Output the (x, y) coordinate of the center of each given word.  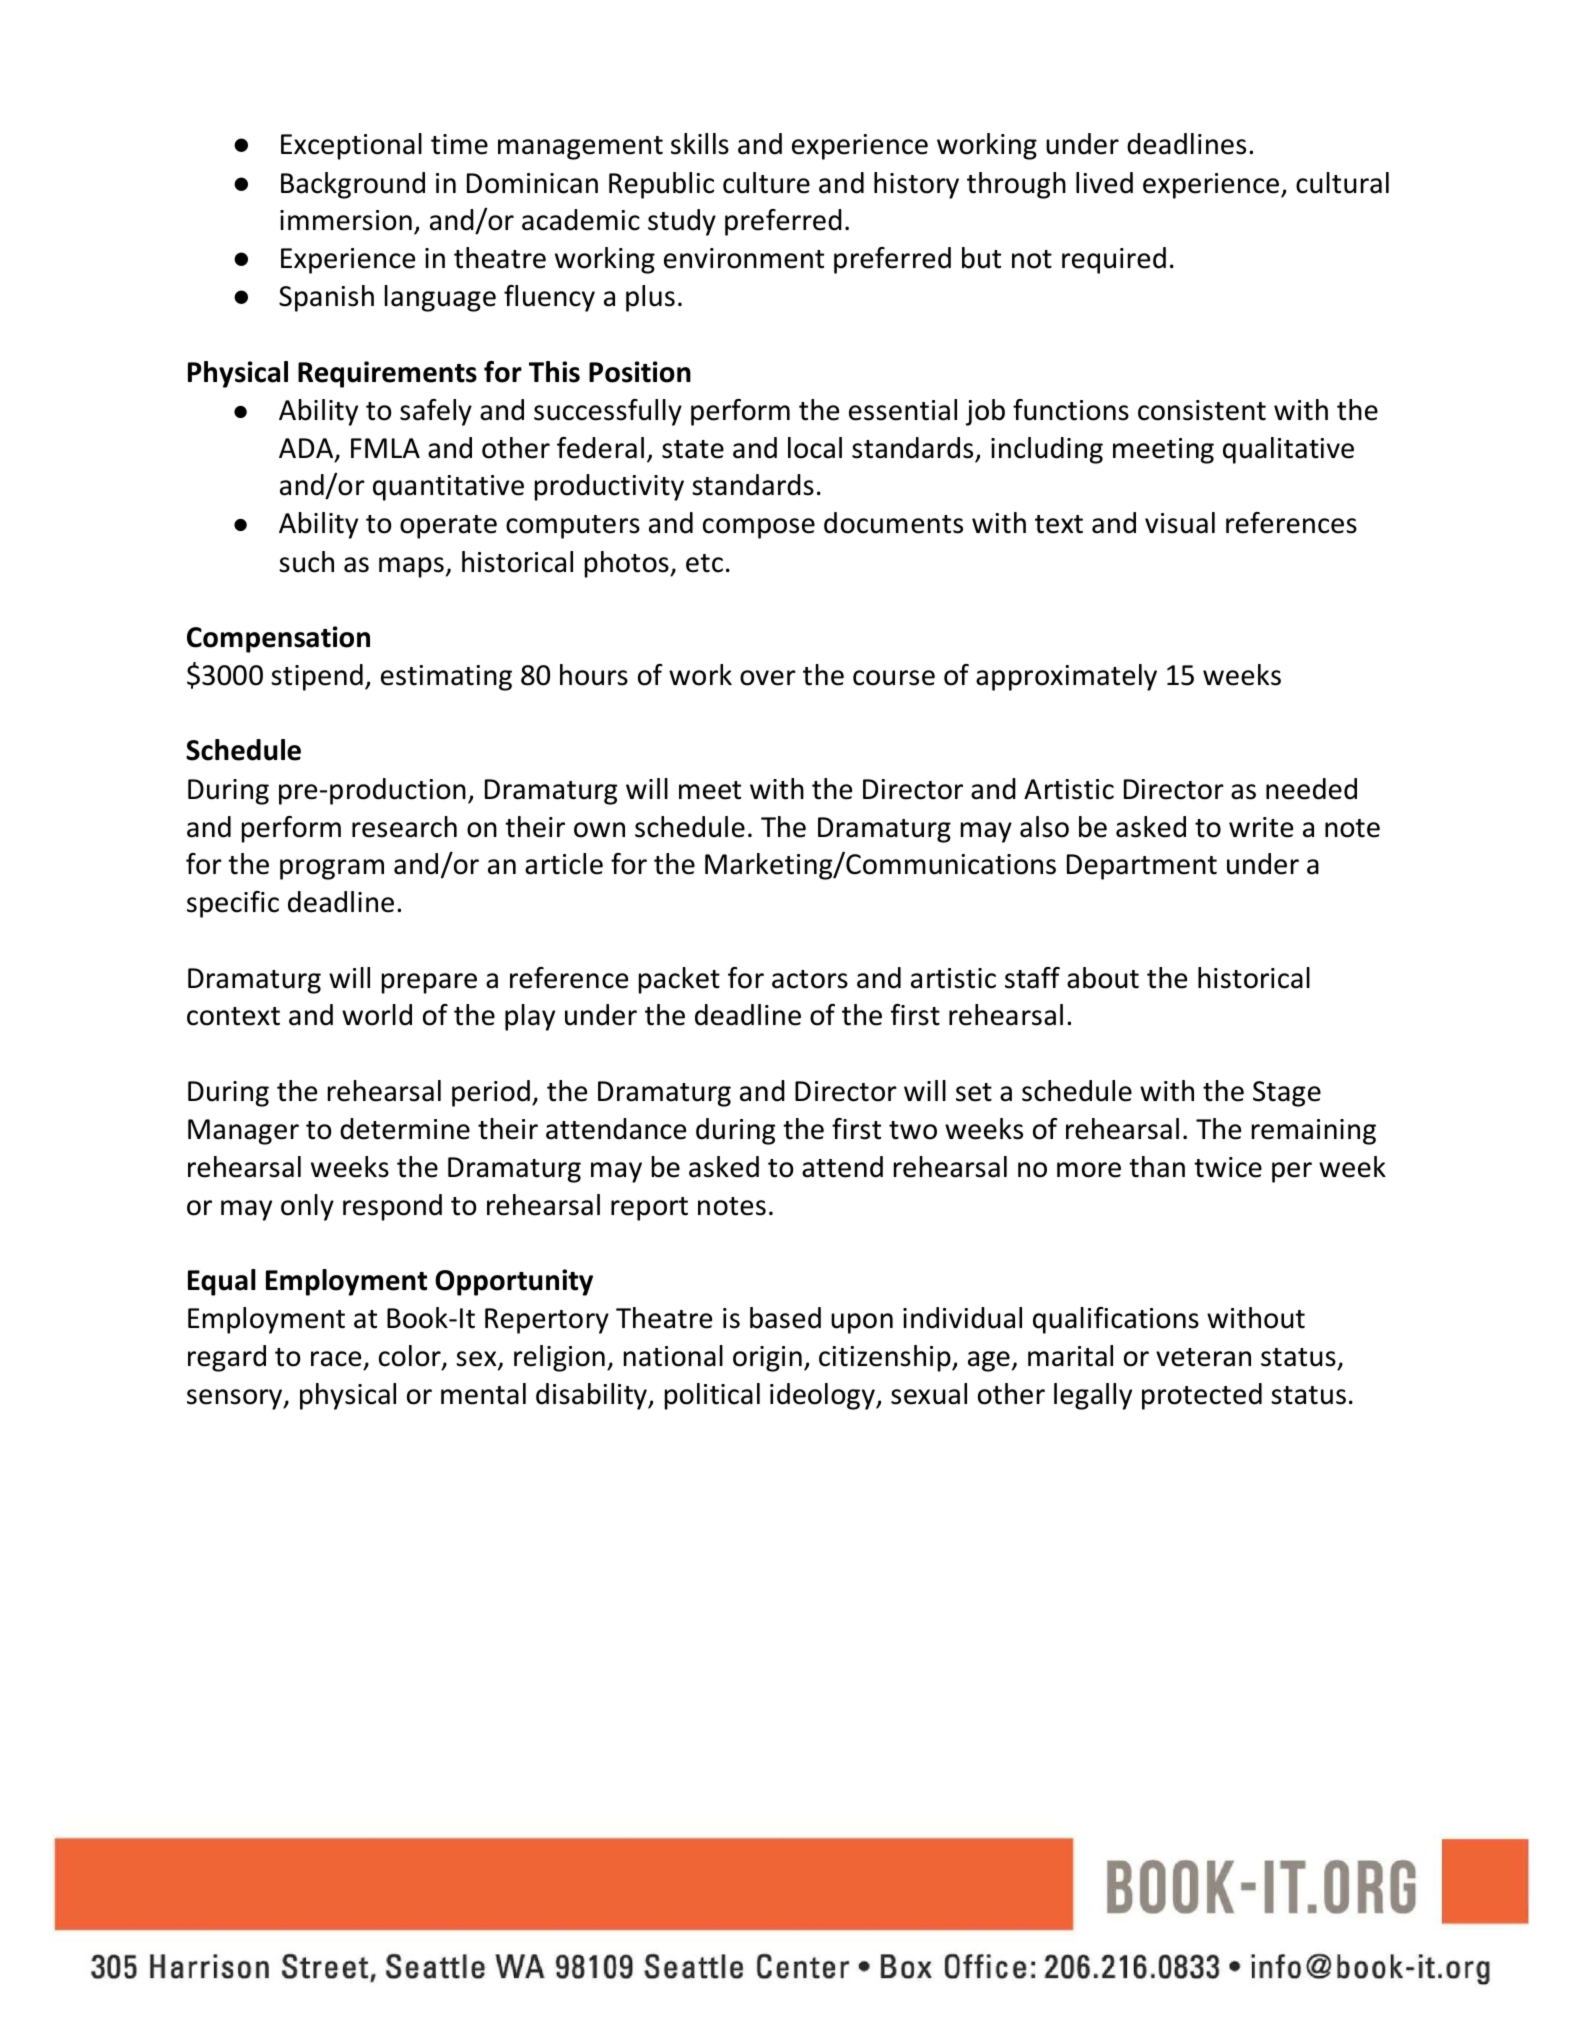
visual (1180, 523)
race (336, 1359)
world (377, 1015)
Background (353, 185)
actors (810, 979)
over (768, 678)
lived (1104, 183)
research (404, 827)
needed (1311, 789)
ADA (307, 449)
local (815, 448)
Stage (1287, 1094)
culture (766, 183)
